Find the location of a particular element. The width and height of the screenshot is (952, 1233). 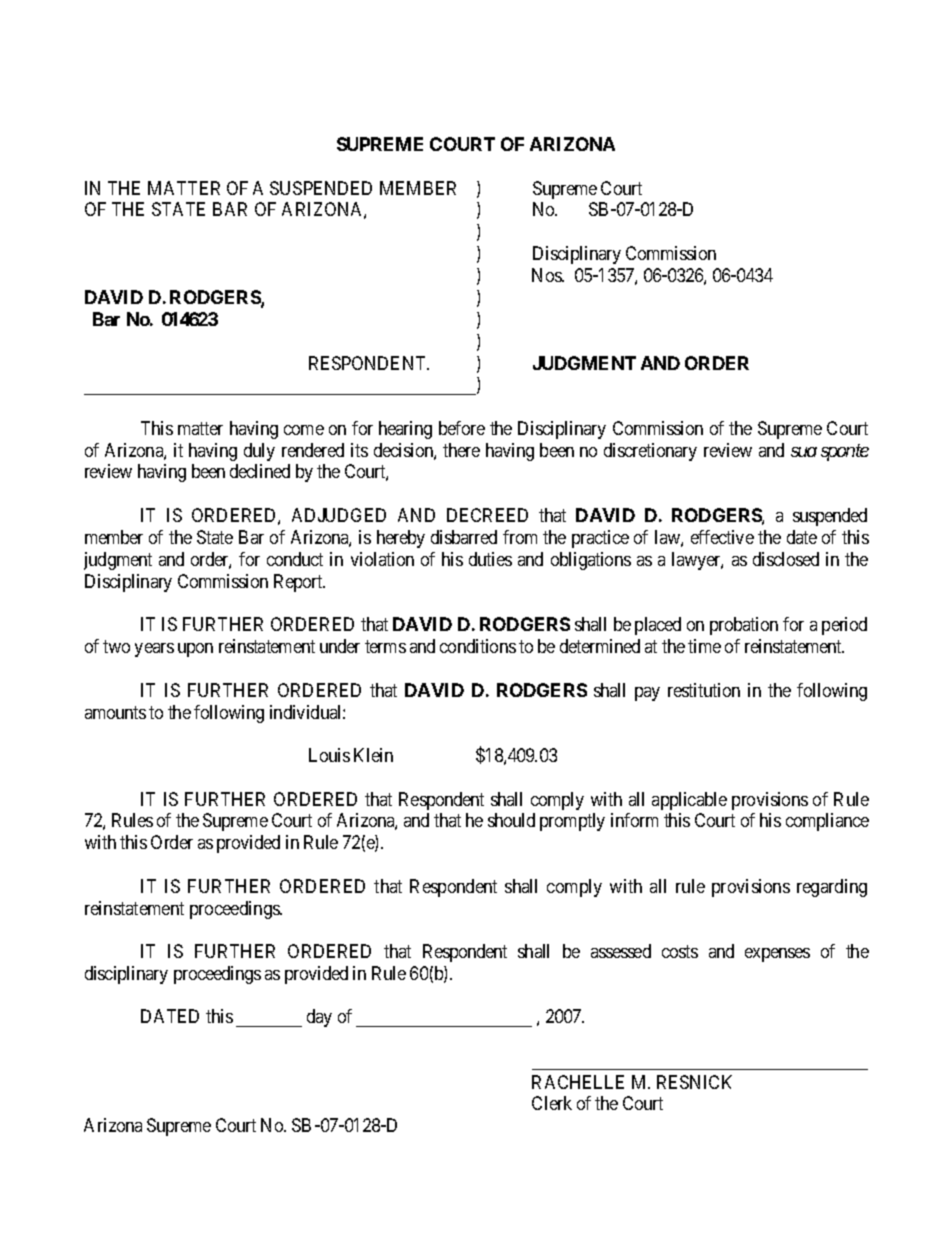

effective is located at coordinates (722, 537).
